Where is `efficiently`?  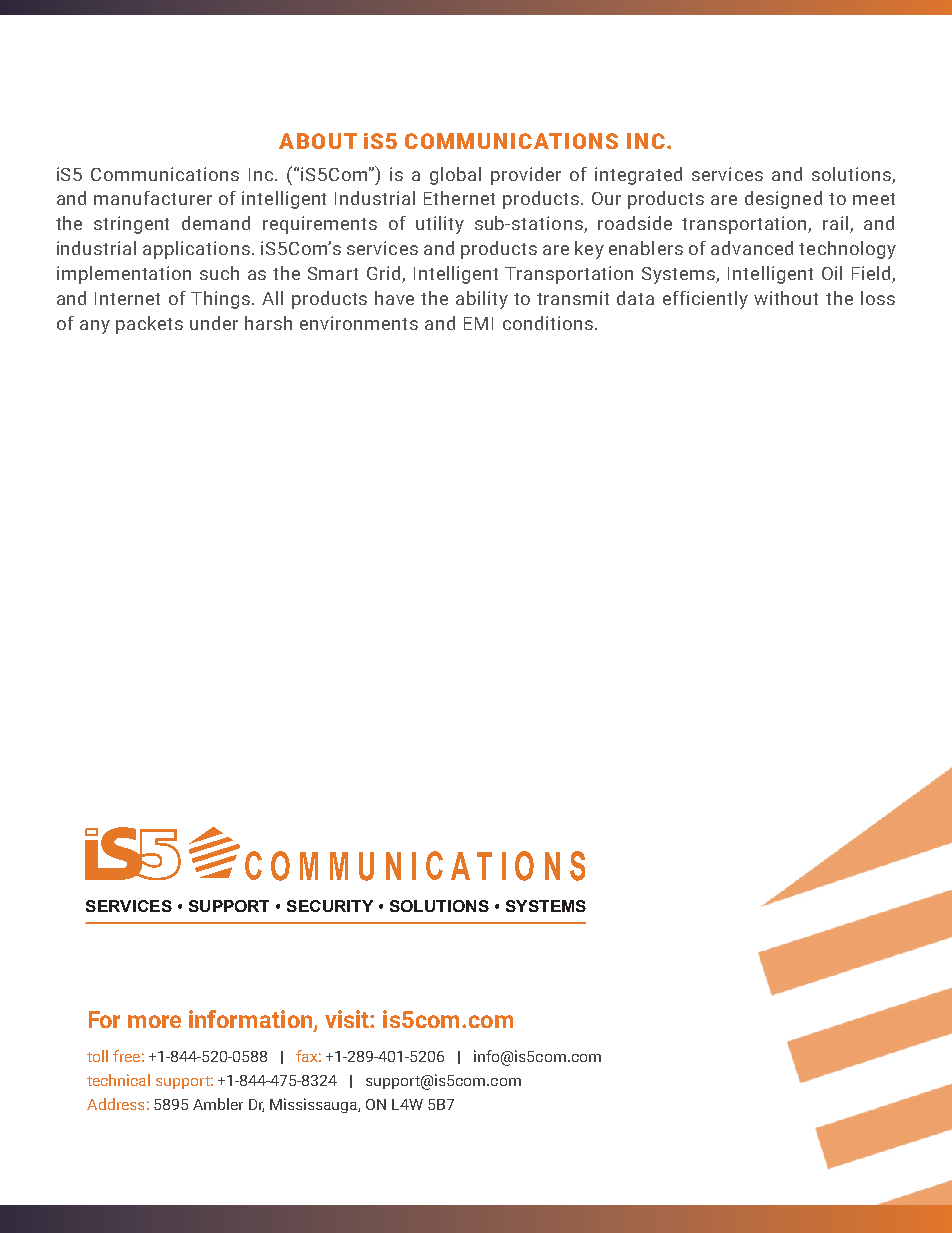
efficiently is located at coordinates (705, 300).
